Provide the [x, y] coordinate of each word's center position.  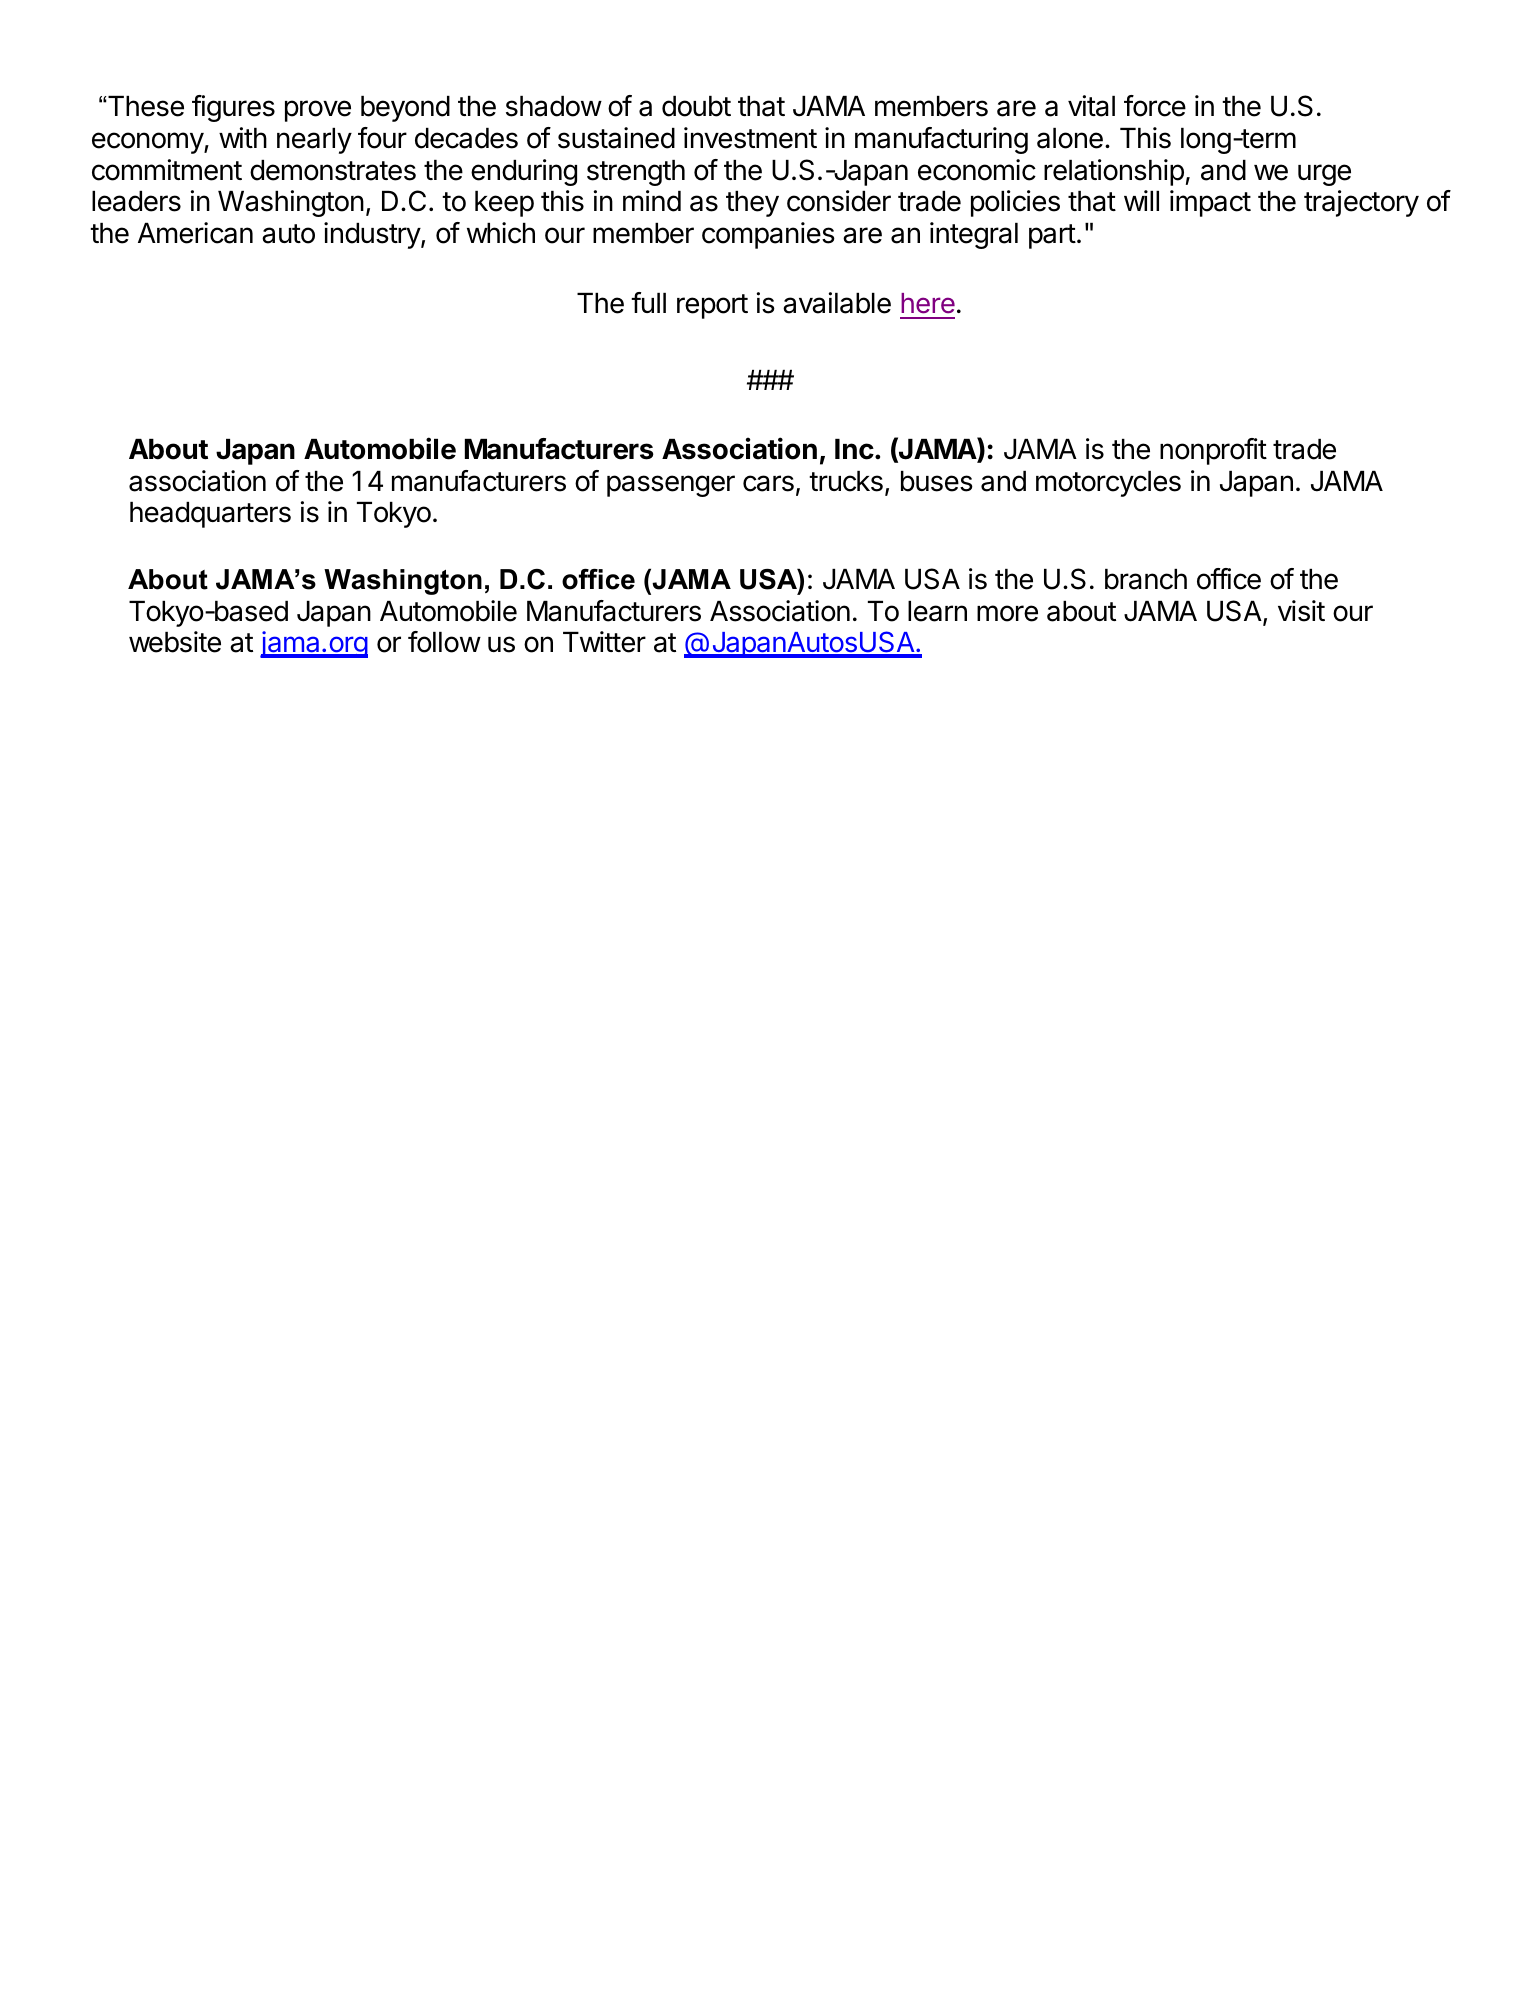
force [1155, 106]
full [648, 302]
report [712, 306]
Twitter [604, 642]
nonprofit [1213, 451]
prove [318, 111]
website [175, 642]
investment [750, 138]
